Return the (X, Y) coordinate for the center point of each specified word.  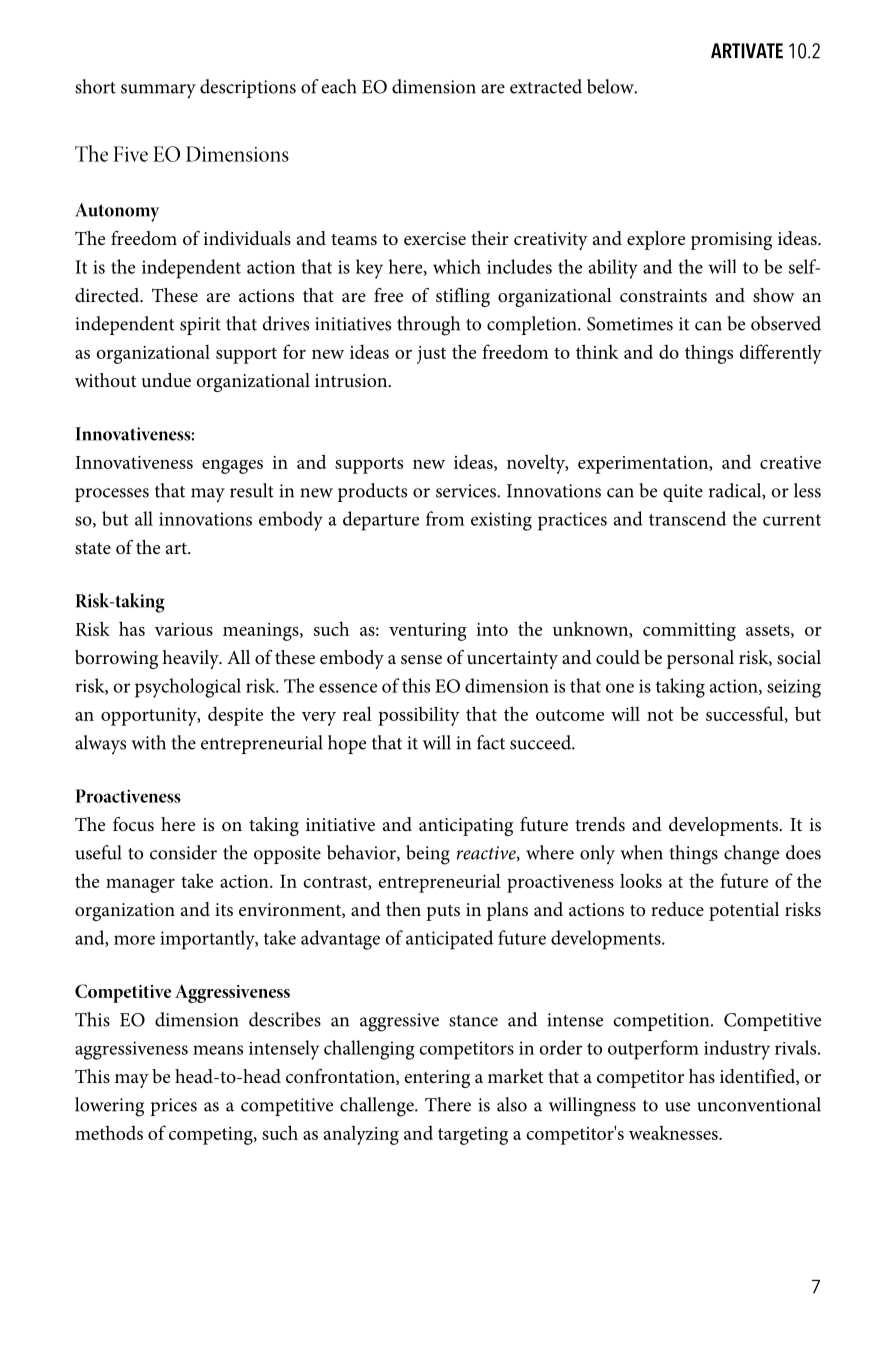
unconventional (759, 1104)
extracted (546, 86)
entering (437, 1079)
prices (173, 1107)
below (611, 86)
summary (158, 91)
